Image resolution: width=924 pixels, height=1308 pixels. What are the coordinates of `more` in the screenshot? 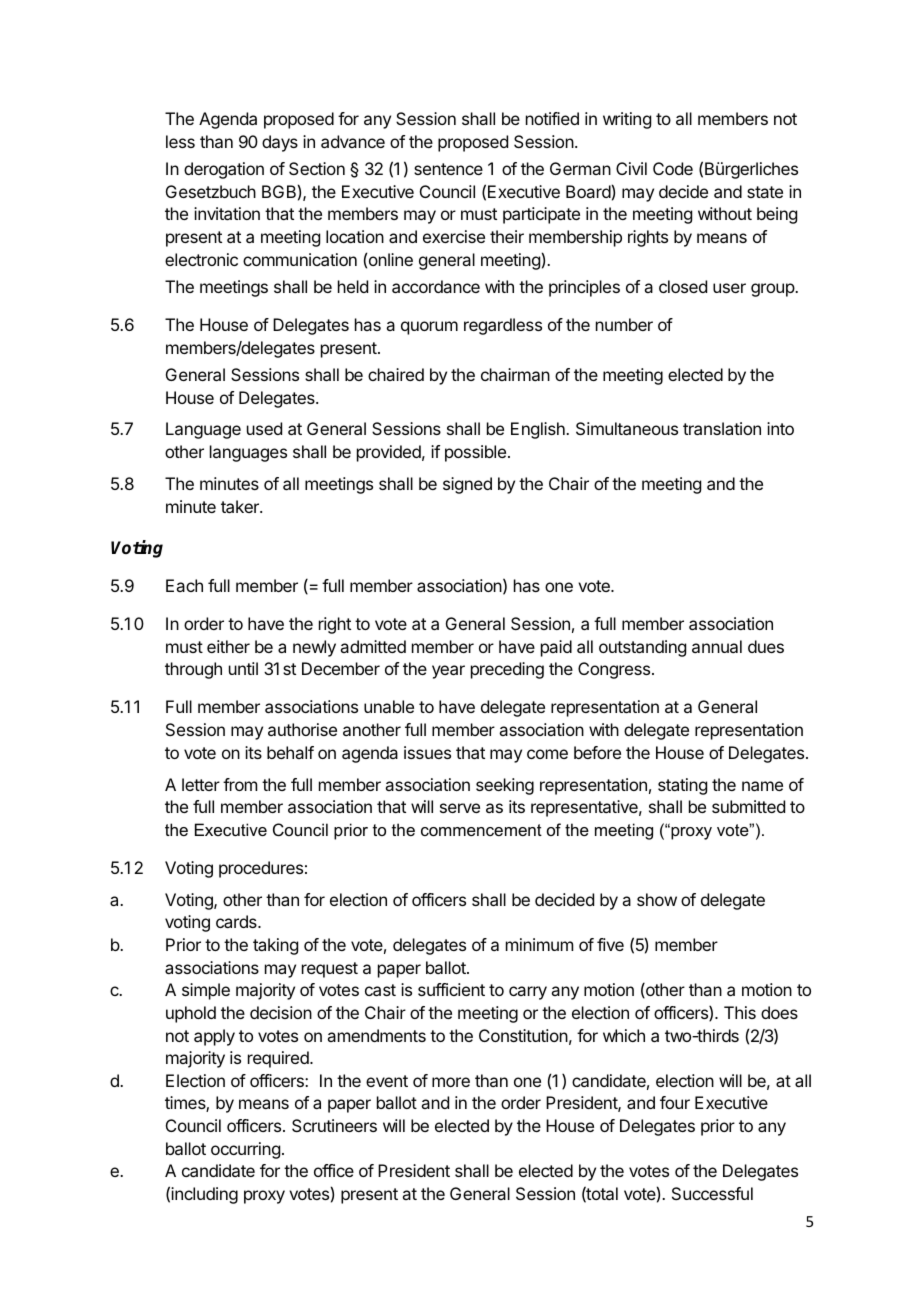 It's located at (451, 1082).
